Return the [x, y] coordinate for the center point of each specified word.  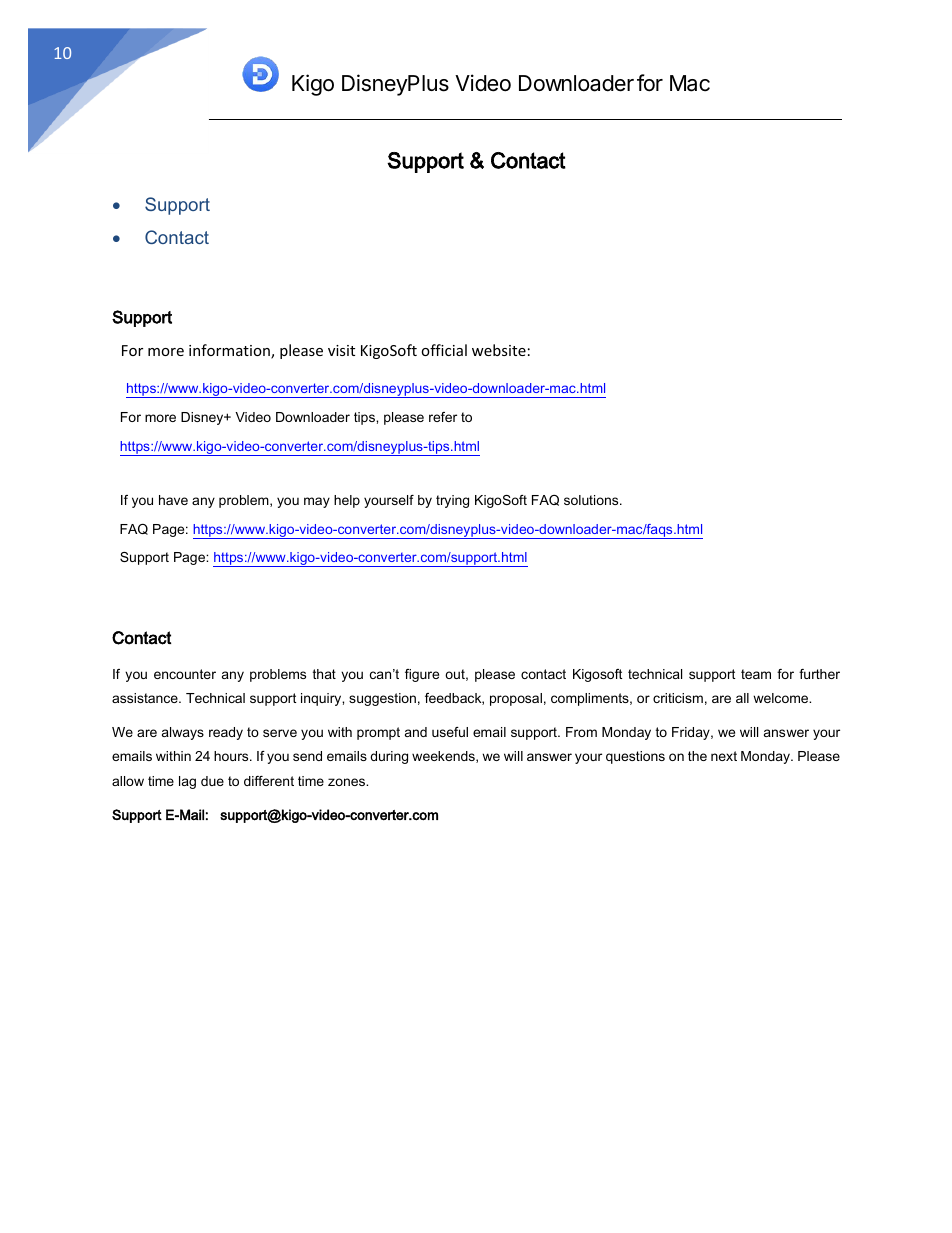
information [230, 351]
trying [452, 501]
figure [422, 675]
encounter [185, 674]
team [756, 674]
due [212, 781]
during [389, 757]
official [444, 350]
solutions [592, 500]
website [499, 350]
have [173, 500]
